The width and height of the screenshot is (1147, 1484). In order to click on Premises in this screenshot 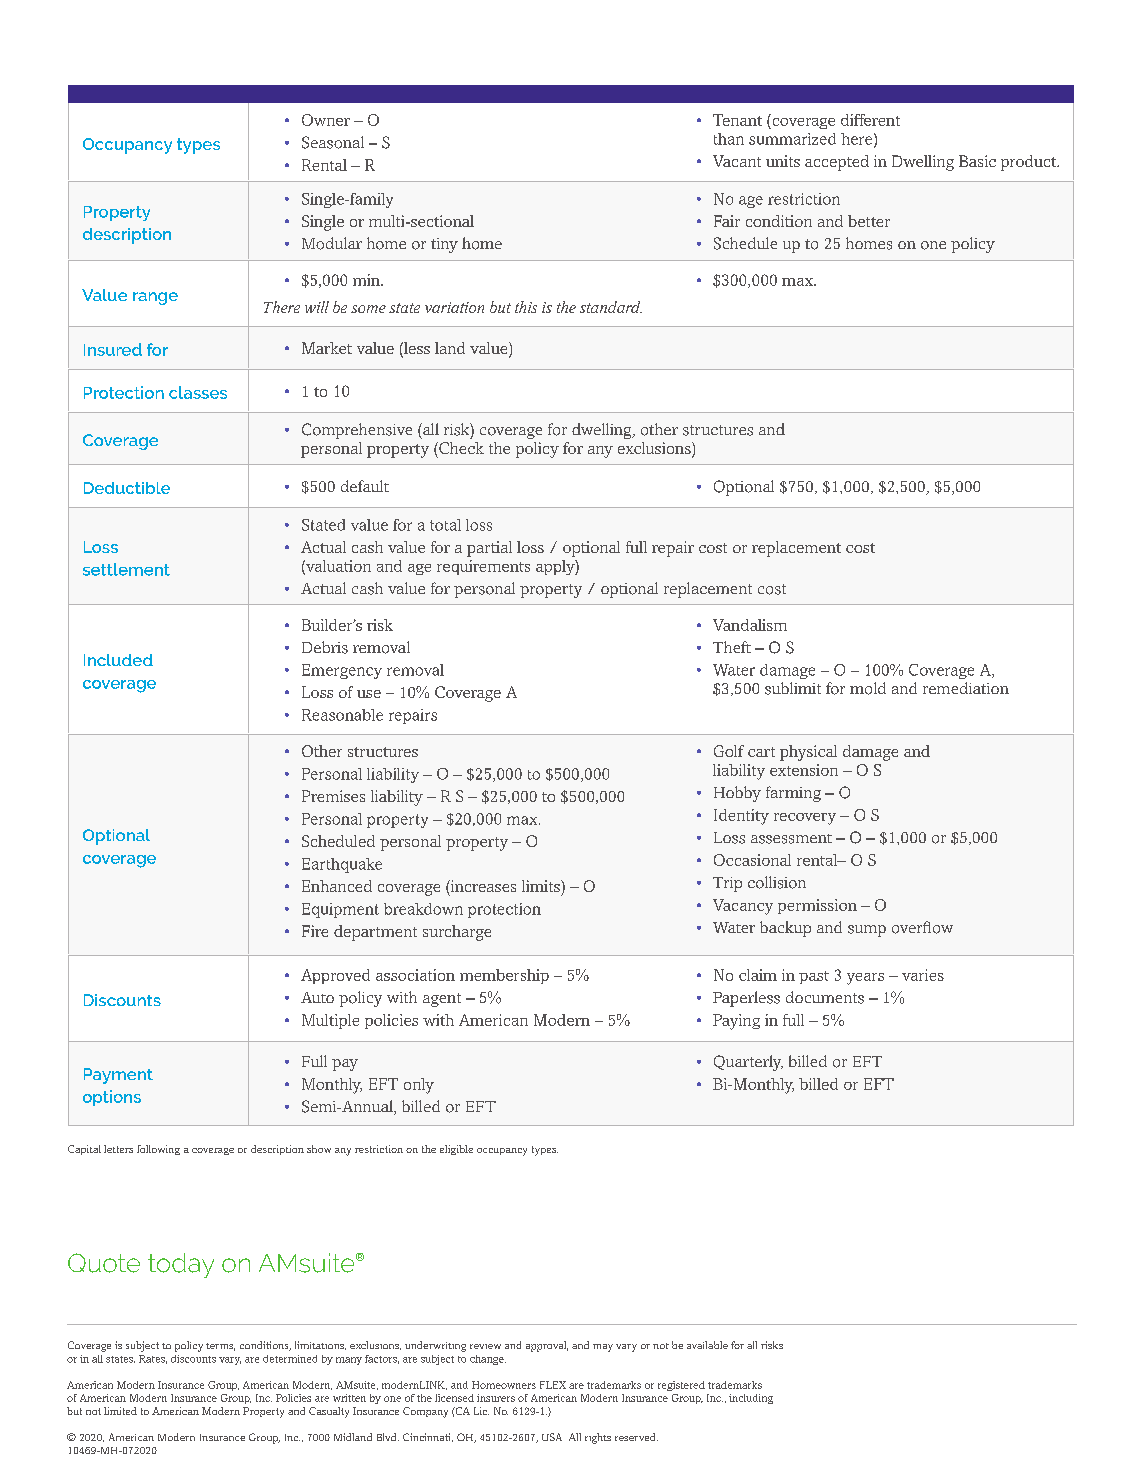, I will do `click(333, 796)`.
